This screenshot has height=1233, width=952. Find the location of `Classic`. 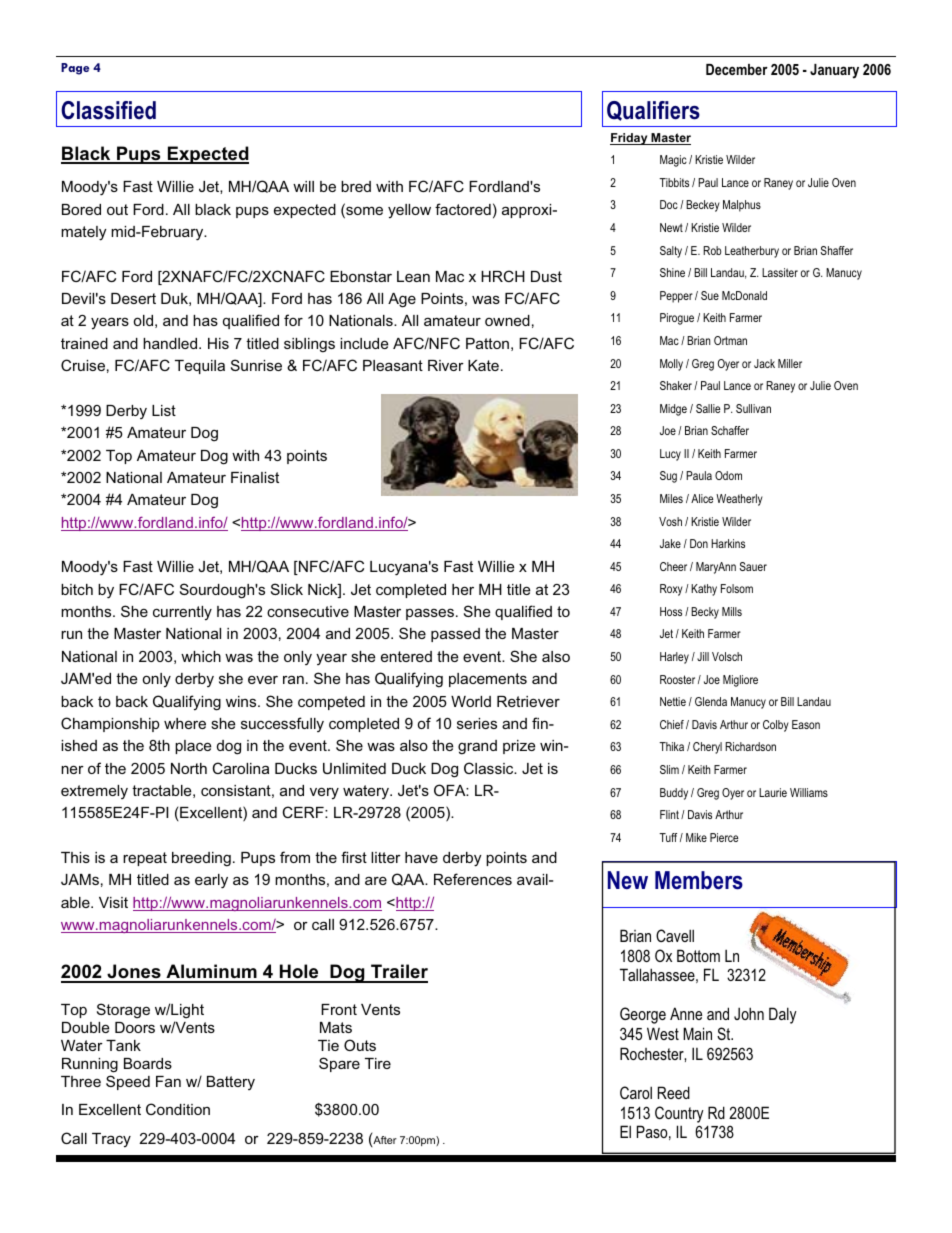

Classic is located at coordinates (490, 768).
